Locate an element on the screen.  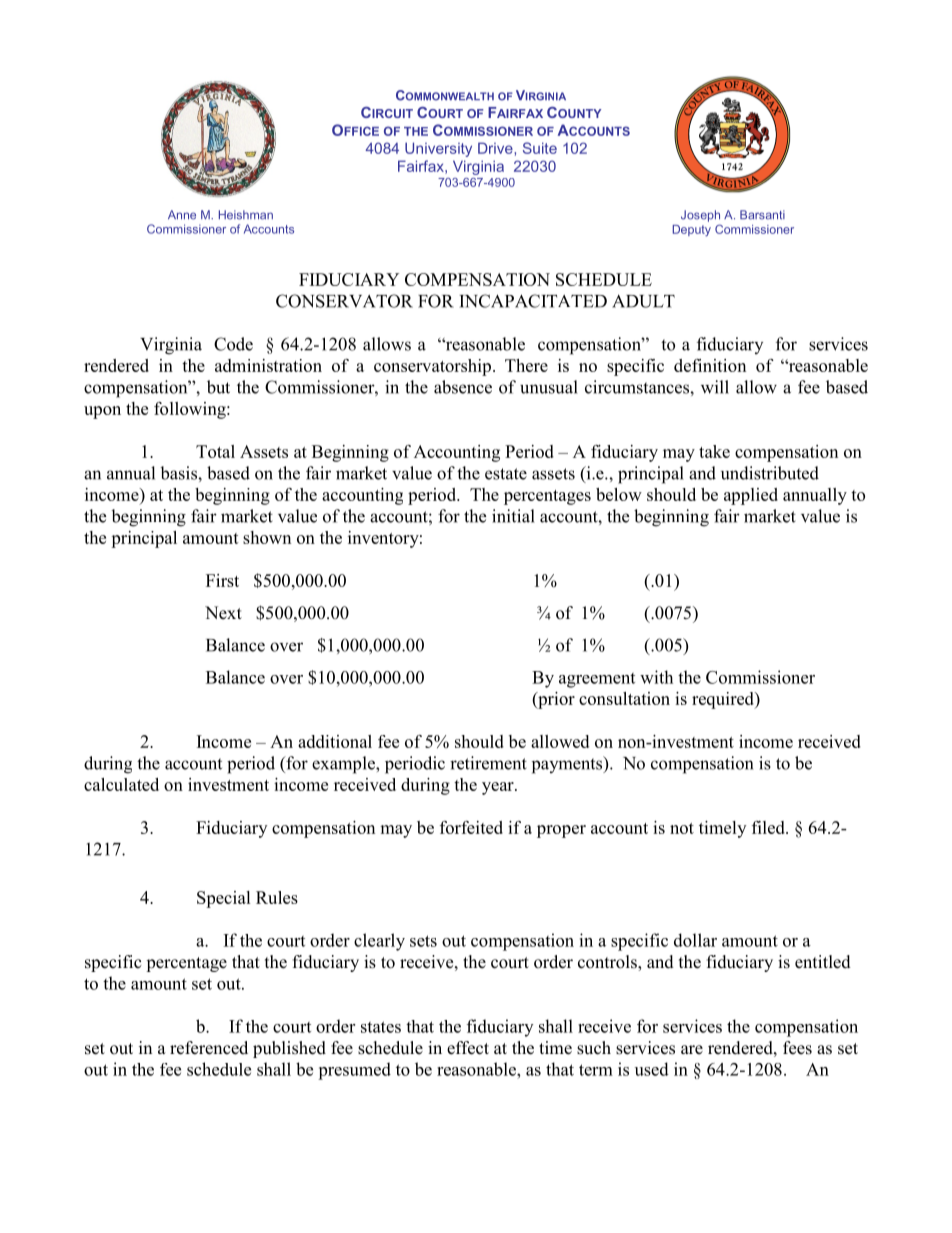
Code is located at coordinates (233, 344).
